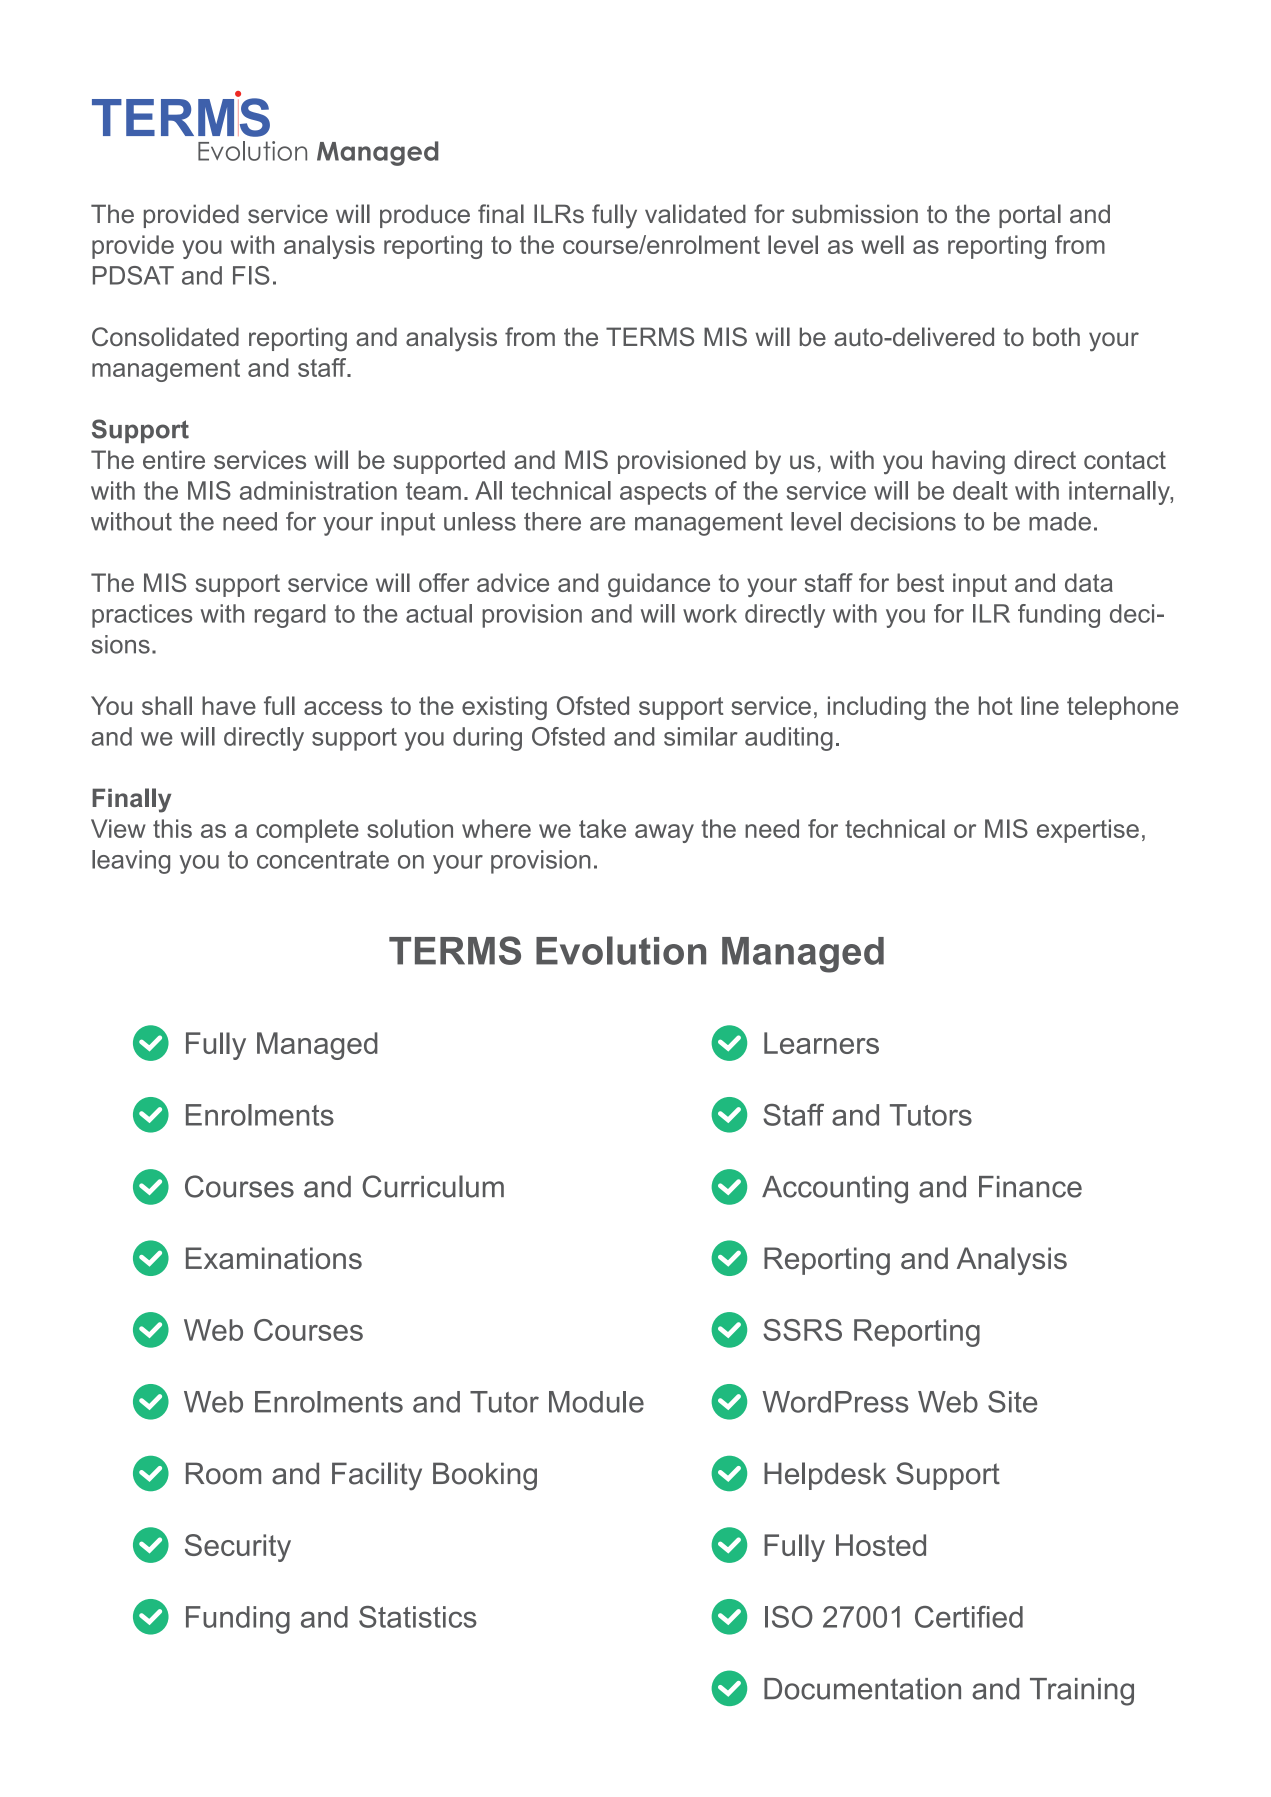  Describe the element at coordinates (238, 1548) in the screenshot. I see `Security` at that location.
